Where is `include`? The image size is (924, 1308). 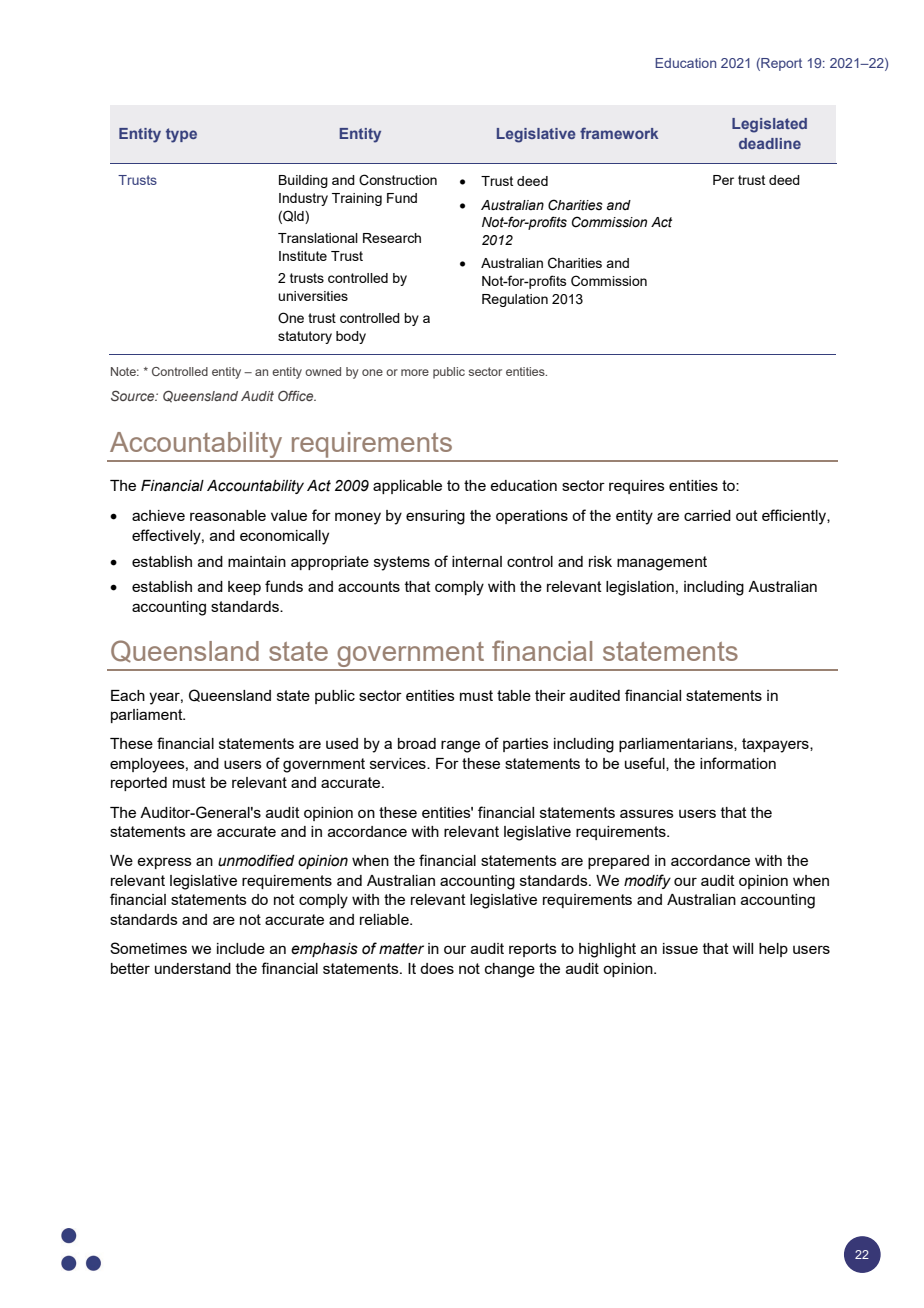 include is located at coordinates (241, 948).
